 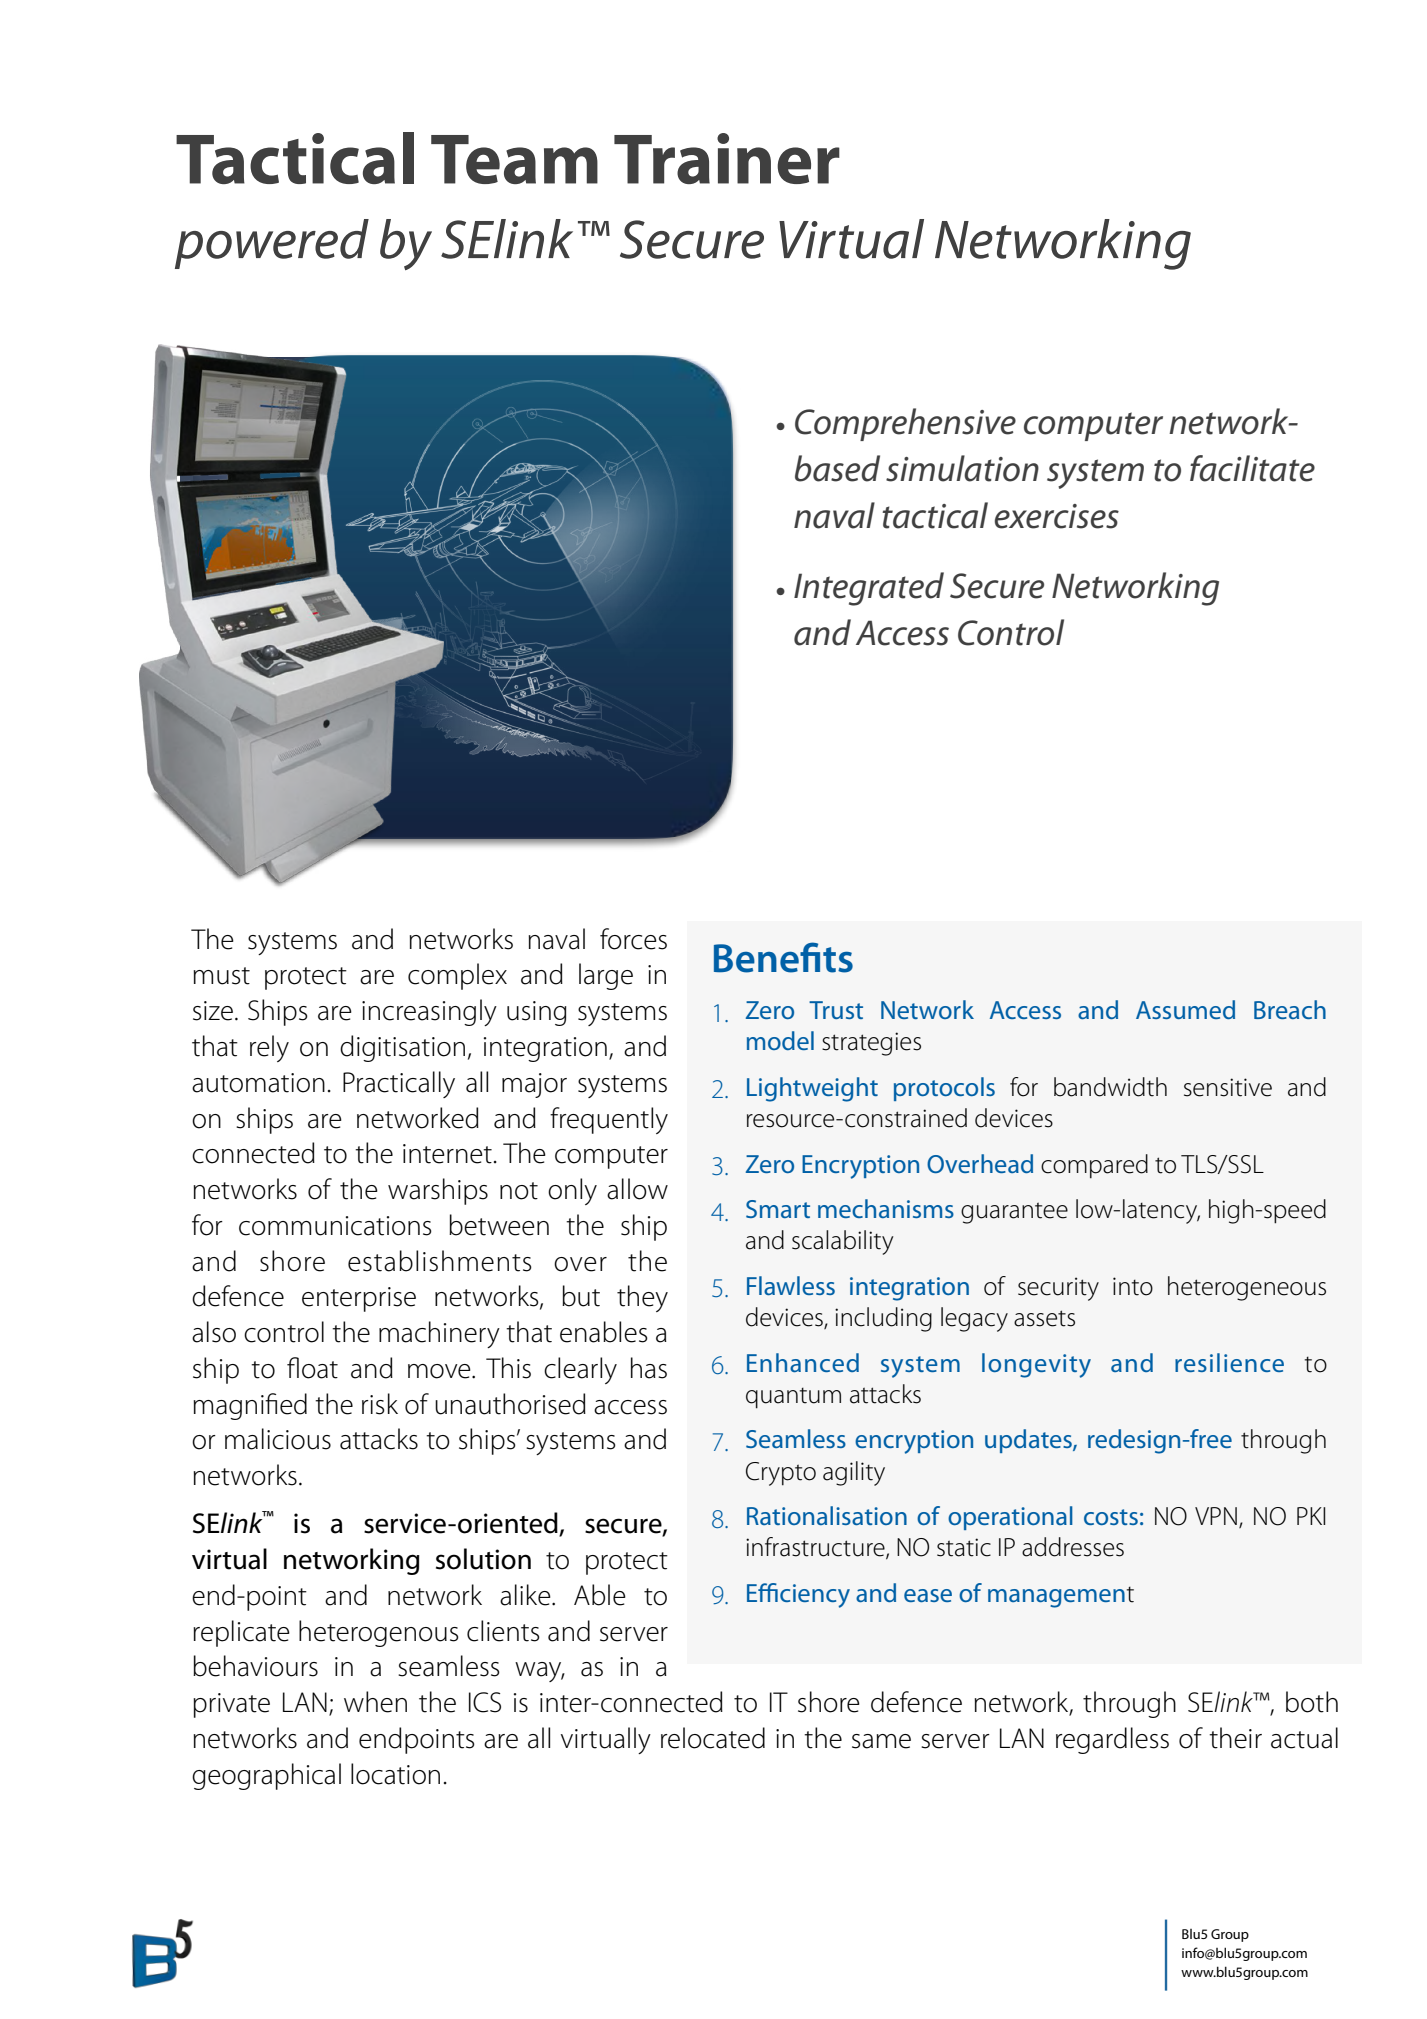 What do you see at coordinates (1235, 1738) in the screenshot?
I see `their` at bounding box center [1235, 1738].
